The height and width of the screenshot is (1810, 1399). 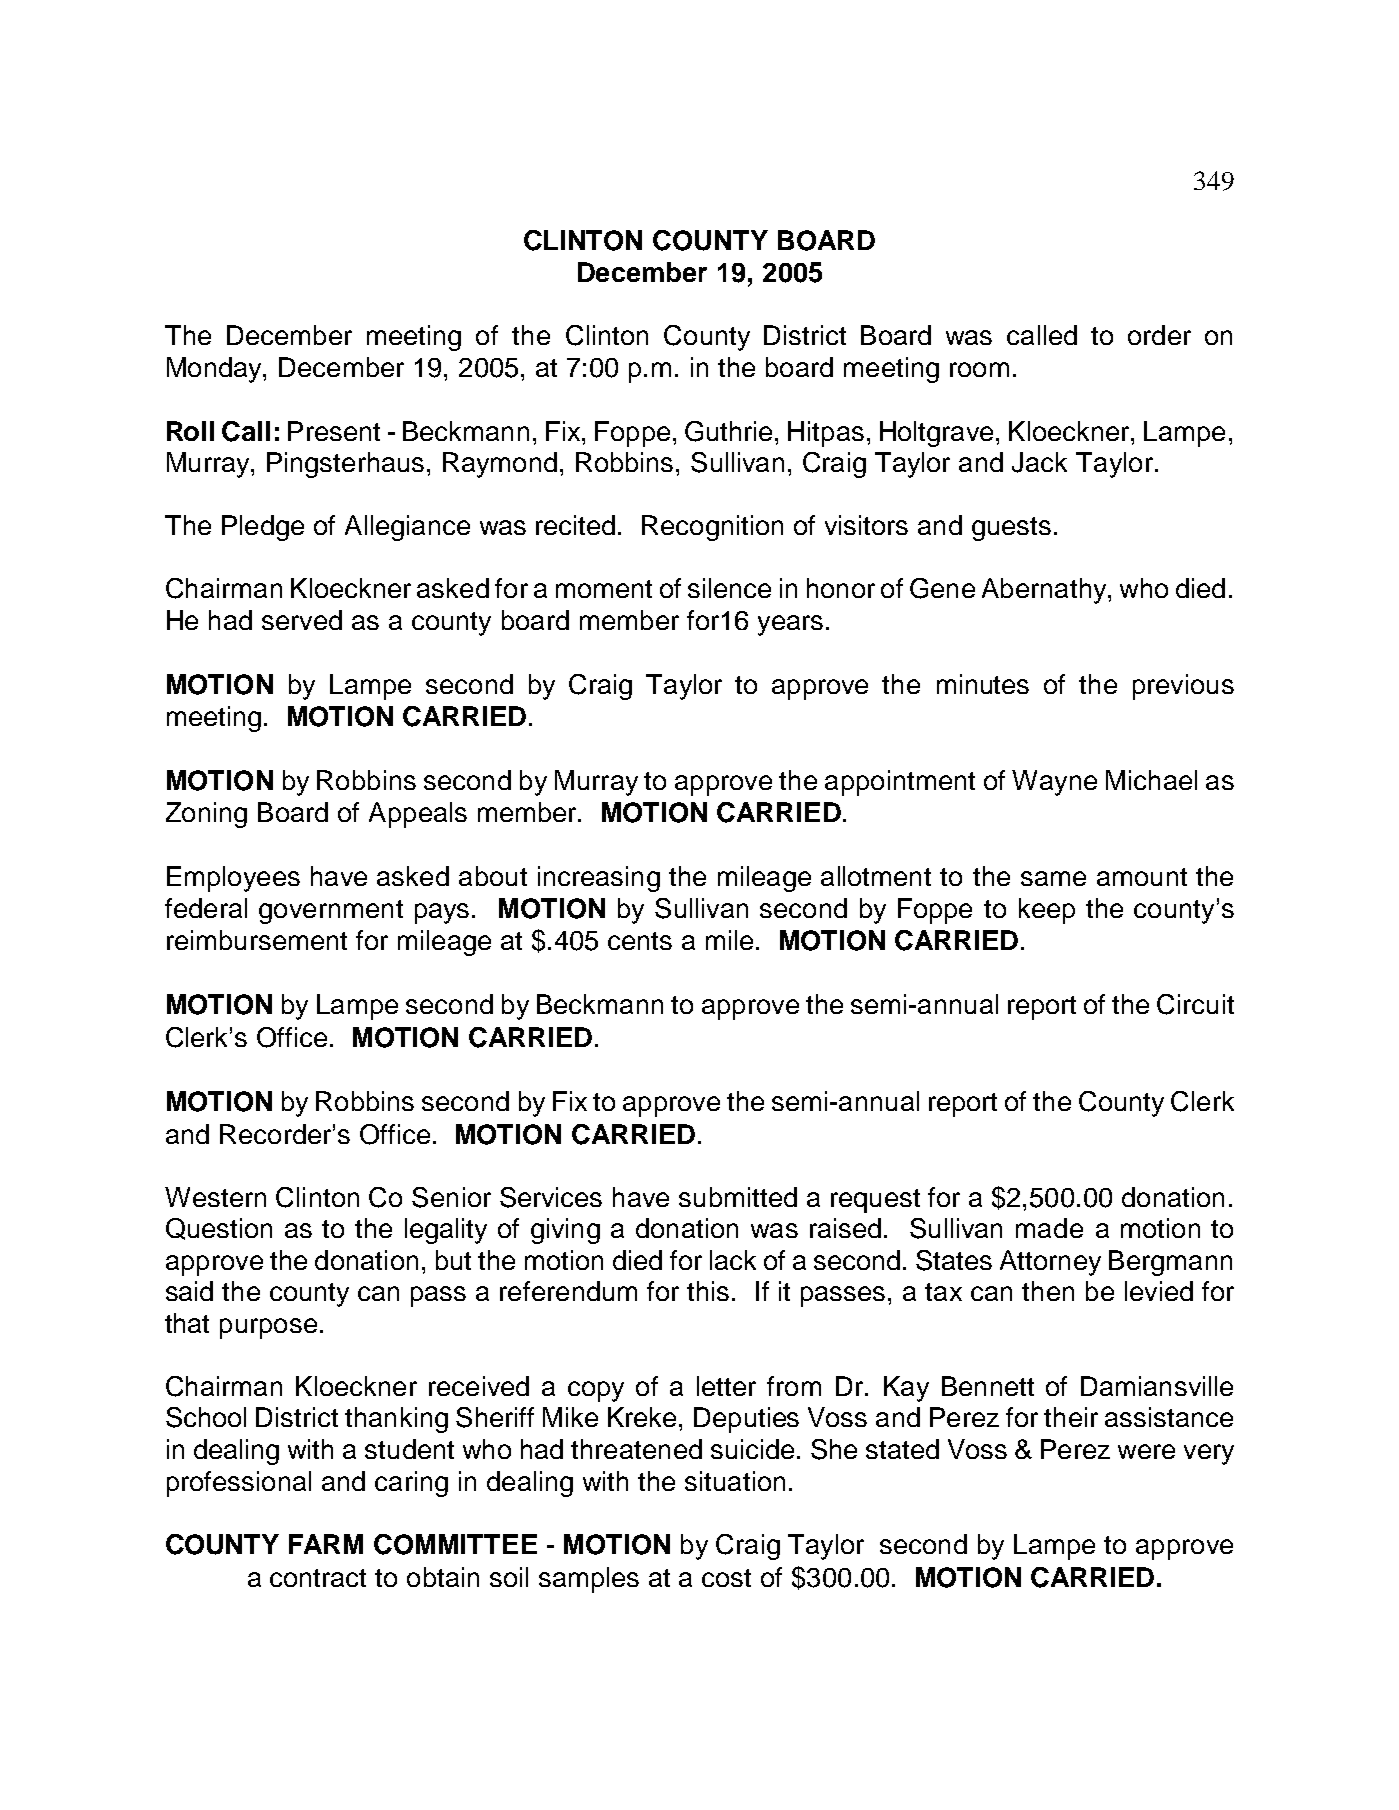 I want to click on FARM, so click(x=326, y=1544).
